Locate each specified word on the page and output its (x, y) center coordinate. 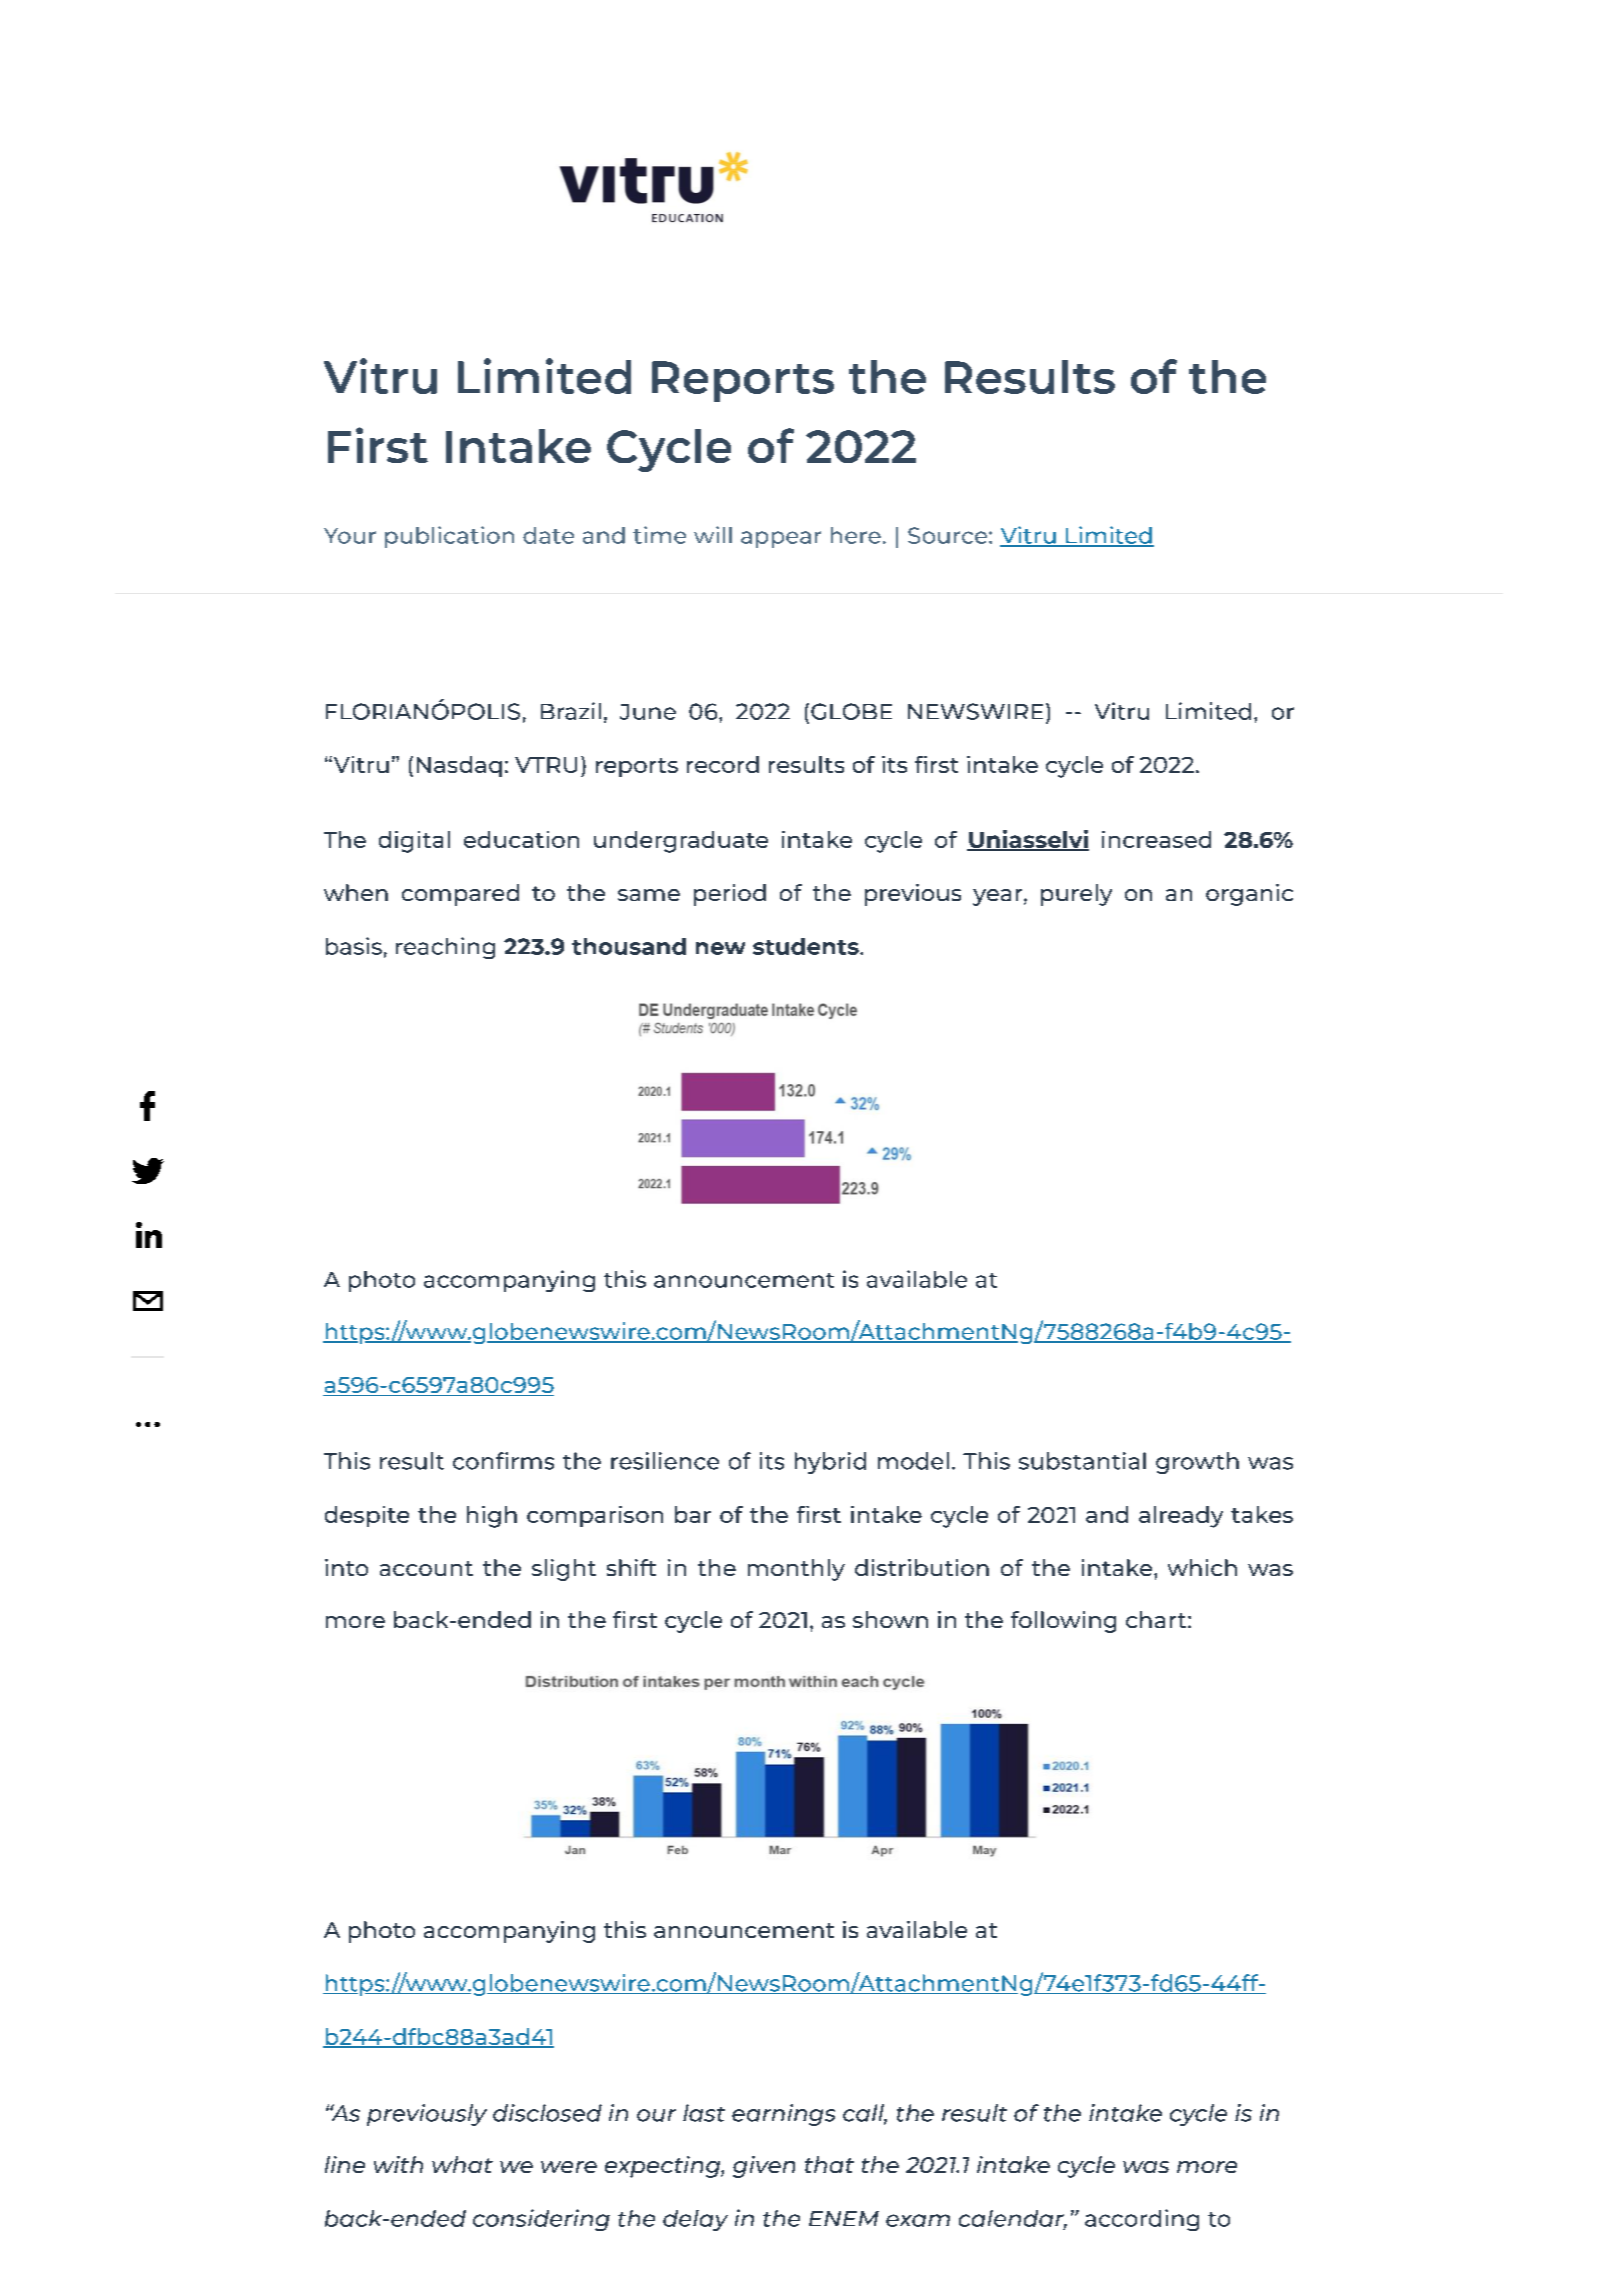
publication (449, 537)
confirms (503, 1461)
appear (781, 539)
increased (1156, 839)
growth (1197, 1463)
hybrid (830, 1463)
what (462, 2164)
